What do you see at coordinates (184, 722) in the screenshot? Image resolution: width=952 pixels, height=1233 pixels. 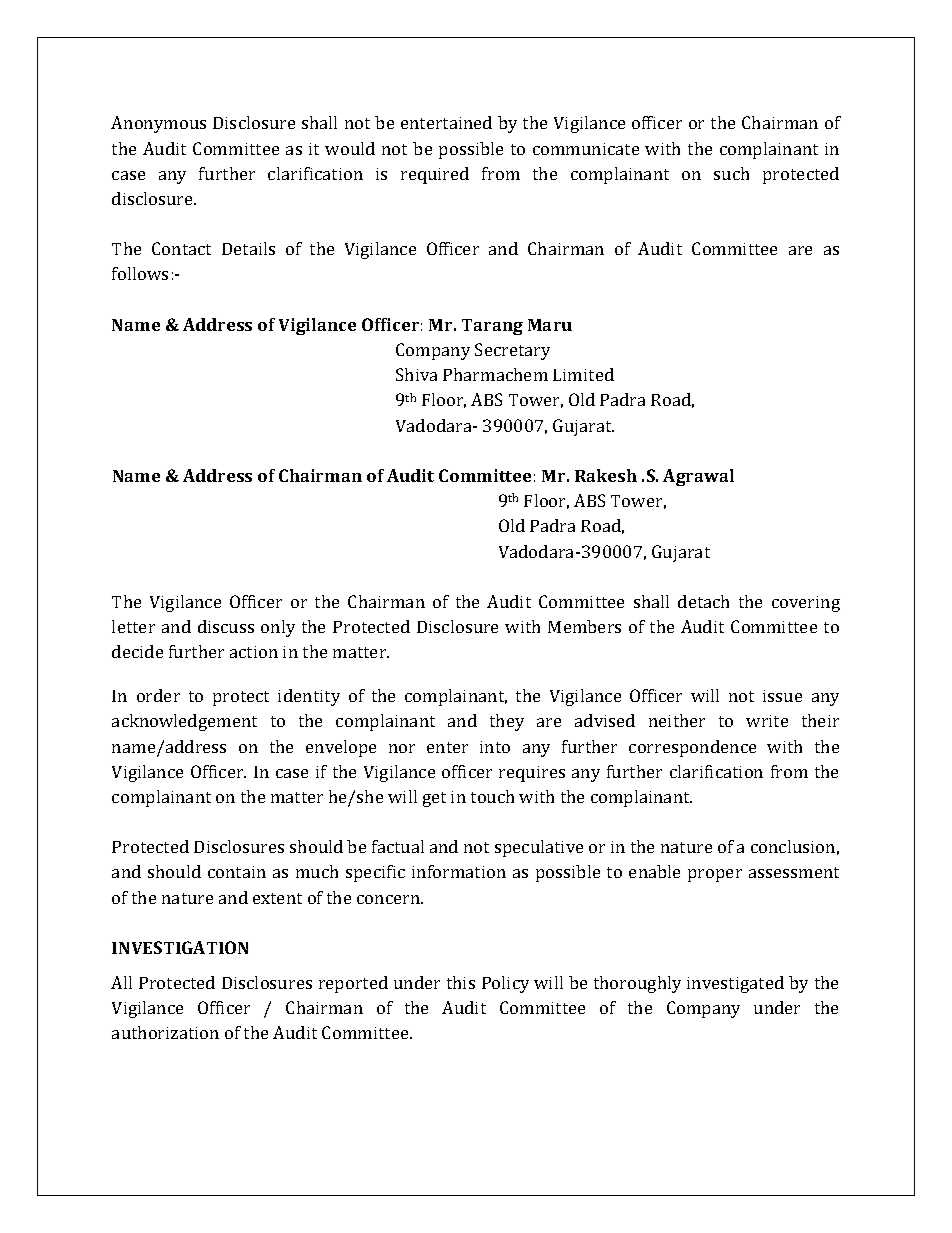 I see `acknowledgement` at bounding box center [184, 722].
